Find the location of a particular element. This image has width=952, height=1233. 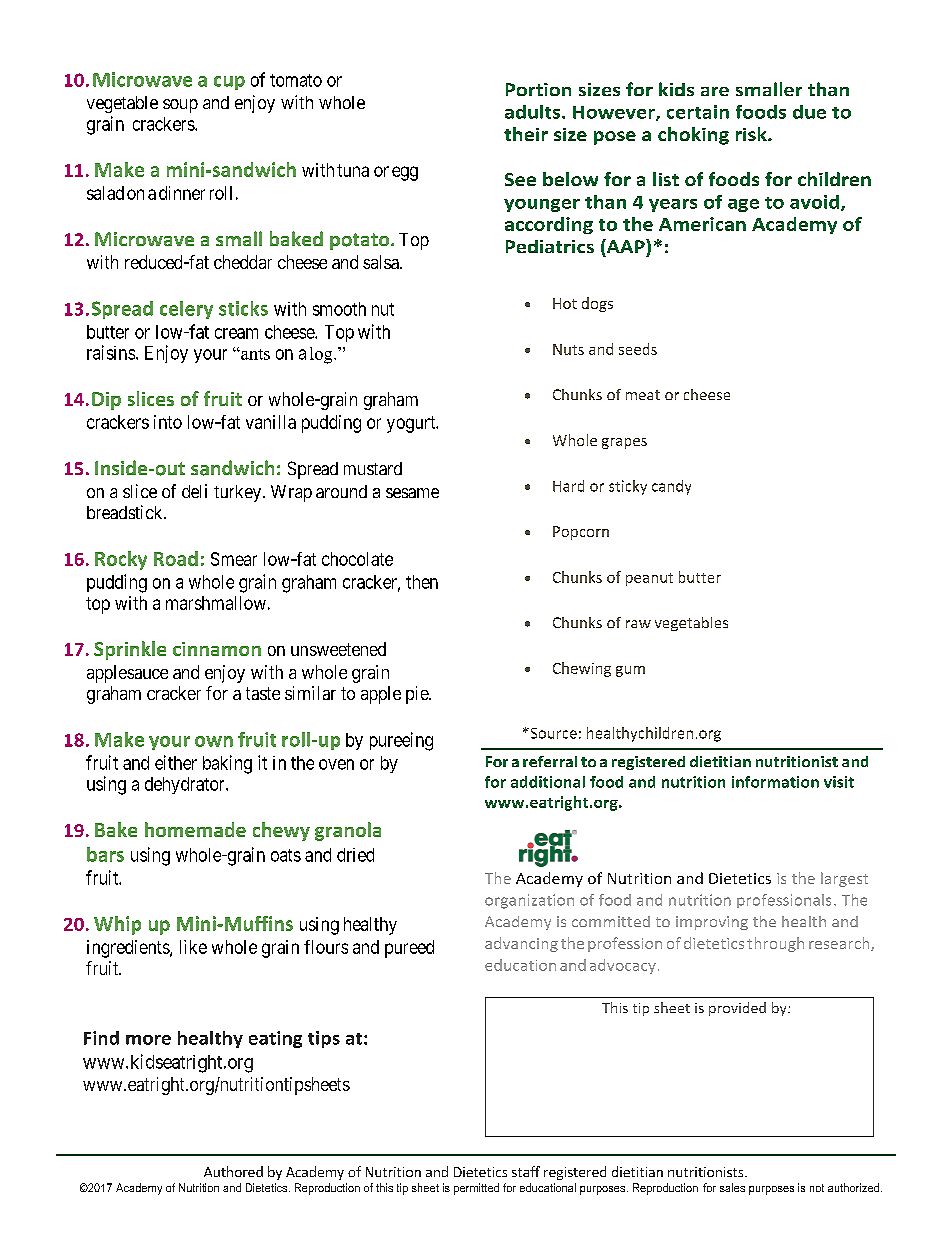

risk is located at coordinates (752, 134).
